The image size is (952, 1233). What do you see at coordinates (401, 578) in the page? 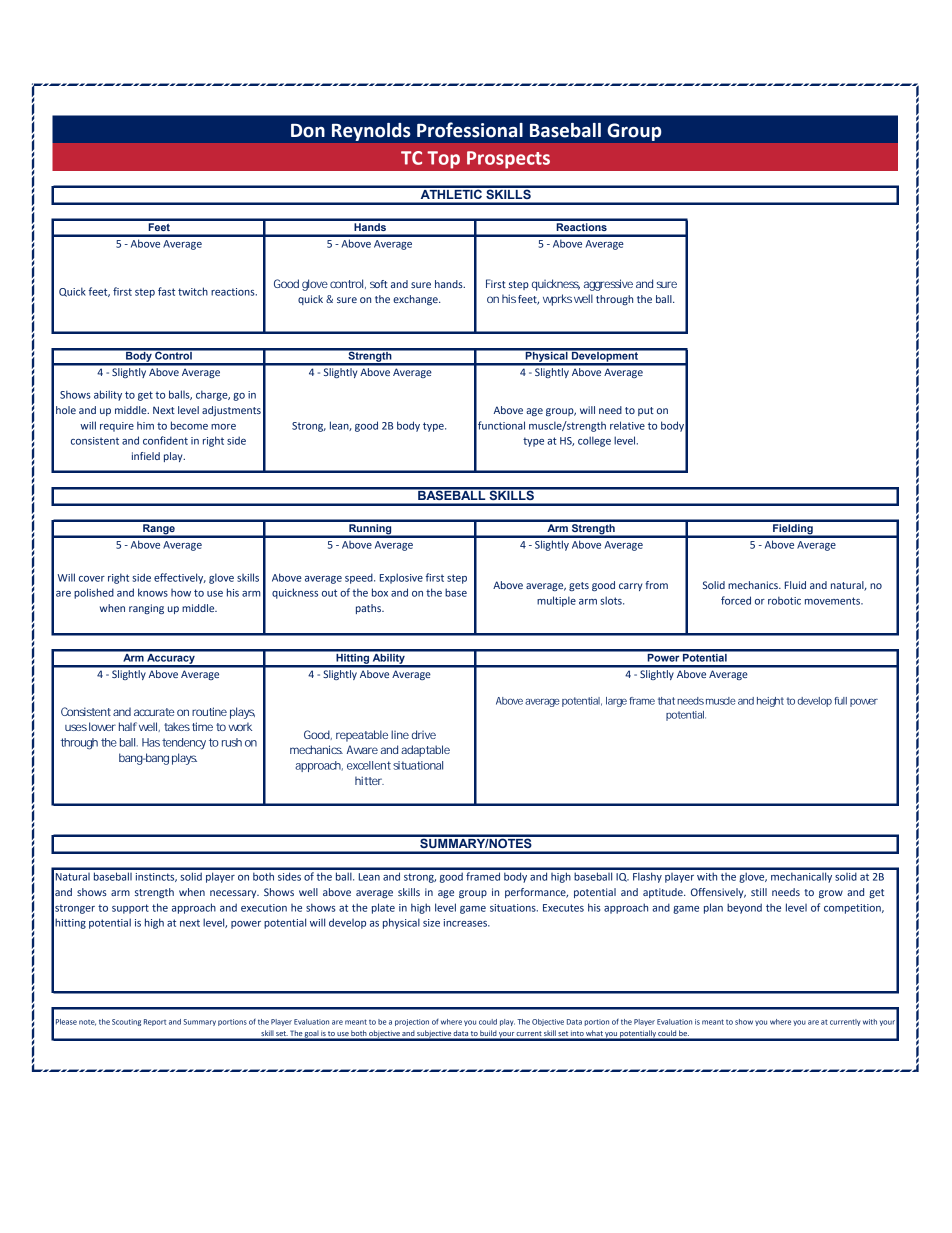
I see `Explosive` at bounding box center [401, 578].
